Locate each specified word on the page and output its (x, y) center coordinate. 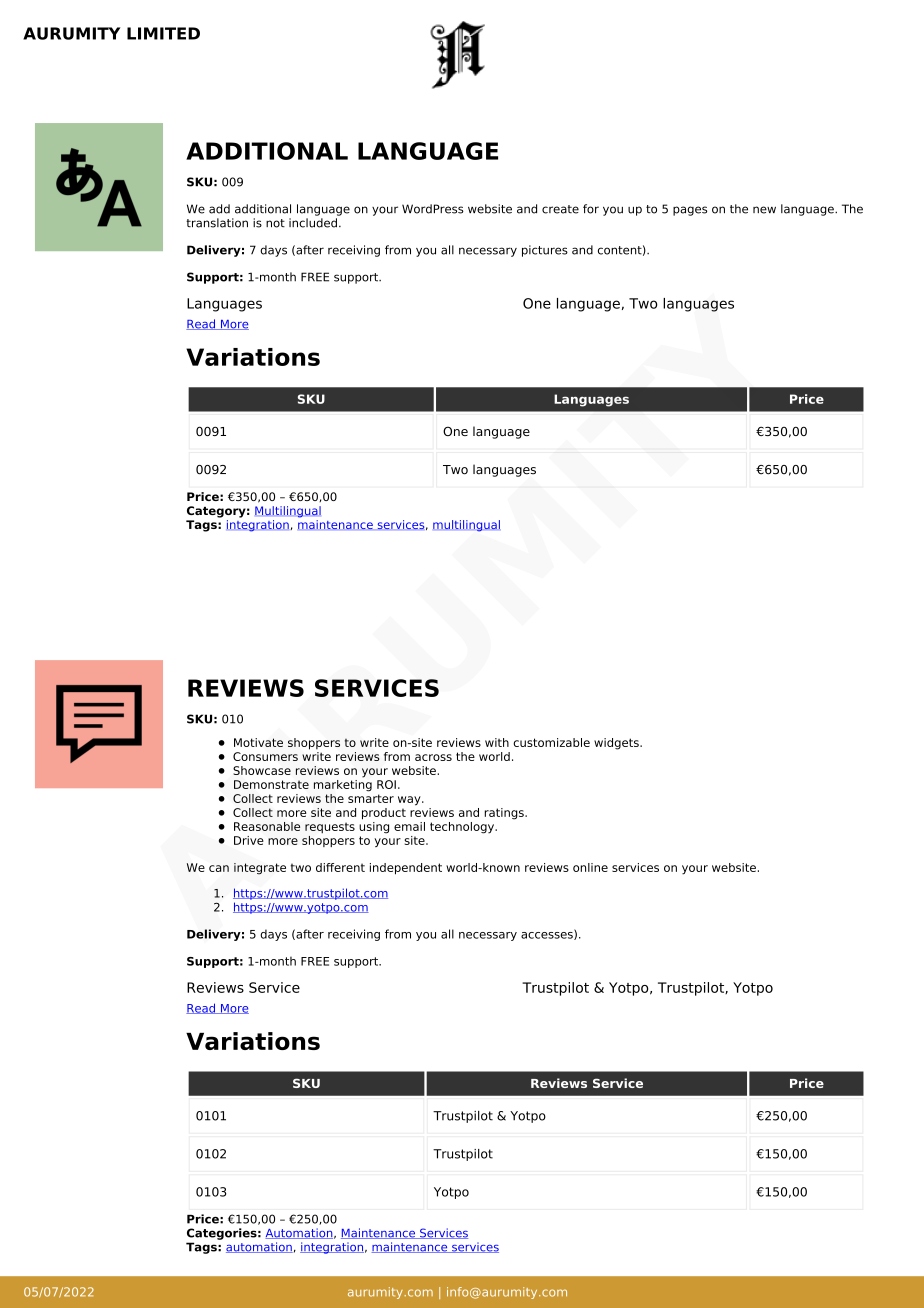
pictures (545, 251)
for (591, 209)
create (560, 209)
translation (217, 223)
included (313, 223)
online (590, 867)
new (764, 210)
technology (463, 828)
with (497, 742)
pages (690, 211)
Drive (249, 840)
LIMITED (163, 33)
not (275, 223)
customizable (551, 742)
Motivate (258, 742)
